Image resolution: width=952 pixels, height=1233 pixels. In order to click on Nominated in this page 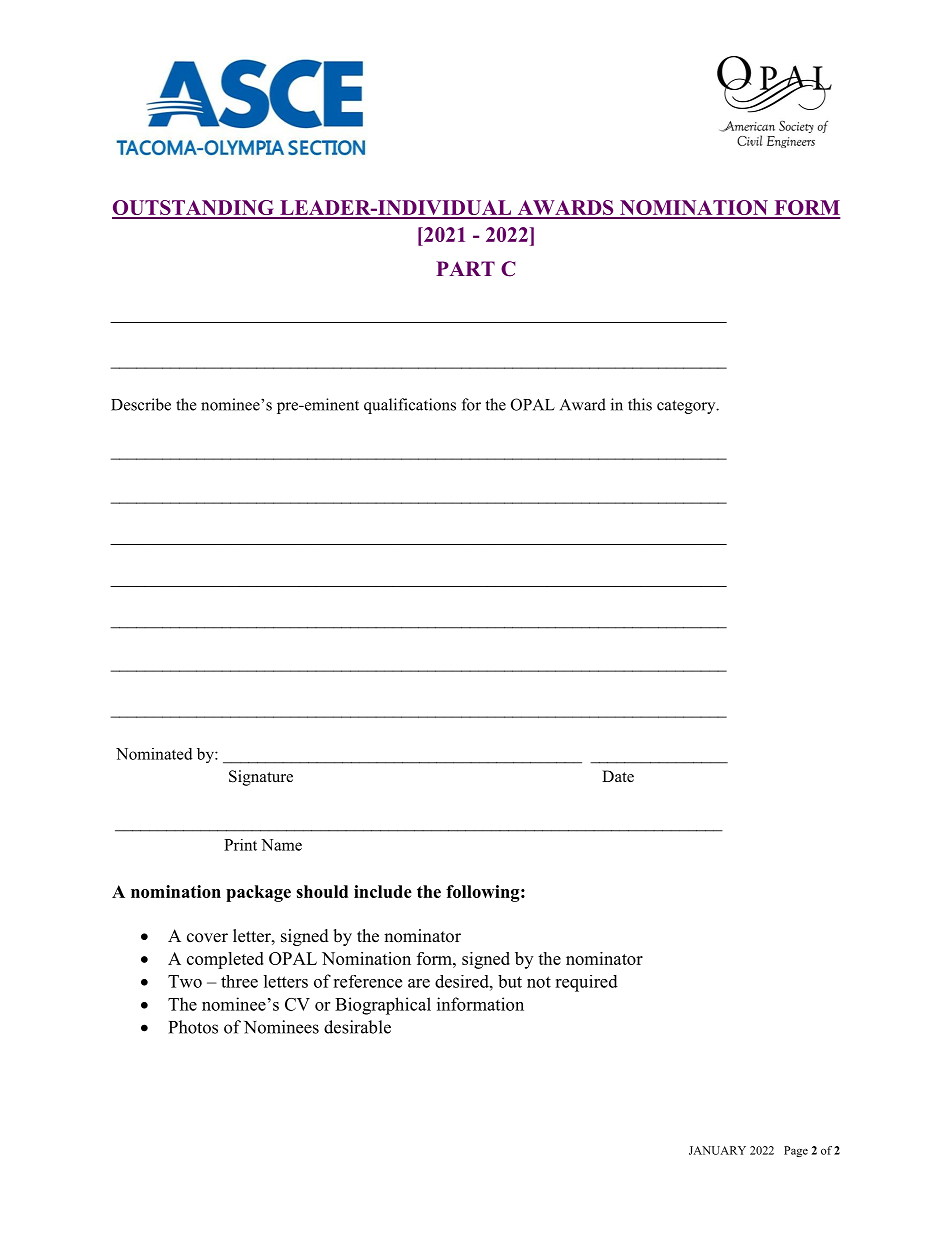, I will do `click(154, 754)`.
